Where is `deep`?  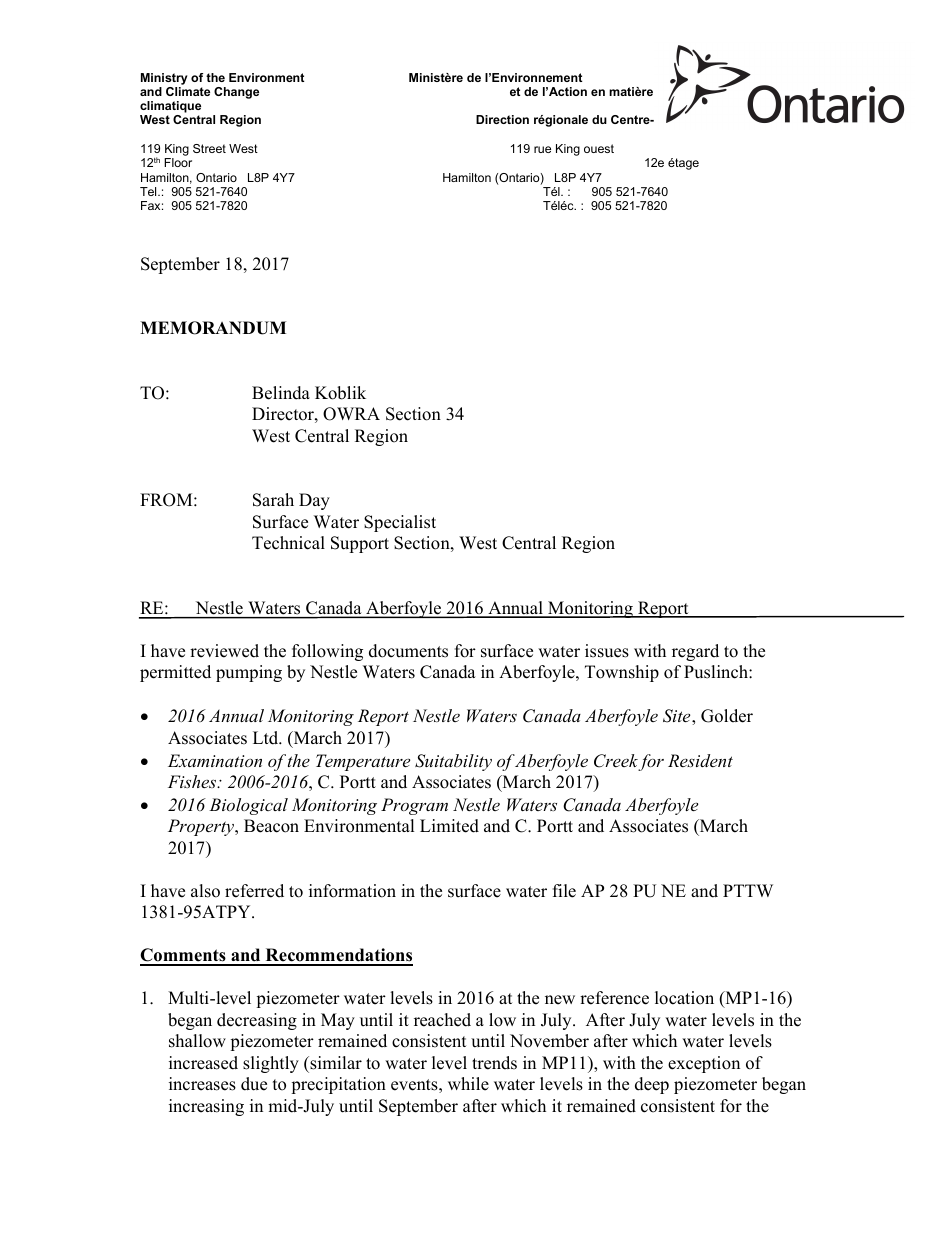 deep is located at coordinates (652, 1085).
